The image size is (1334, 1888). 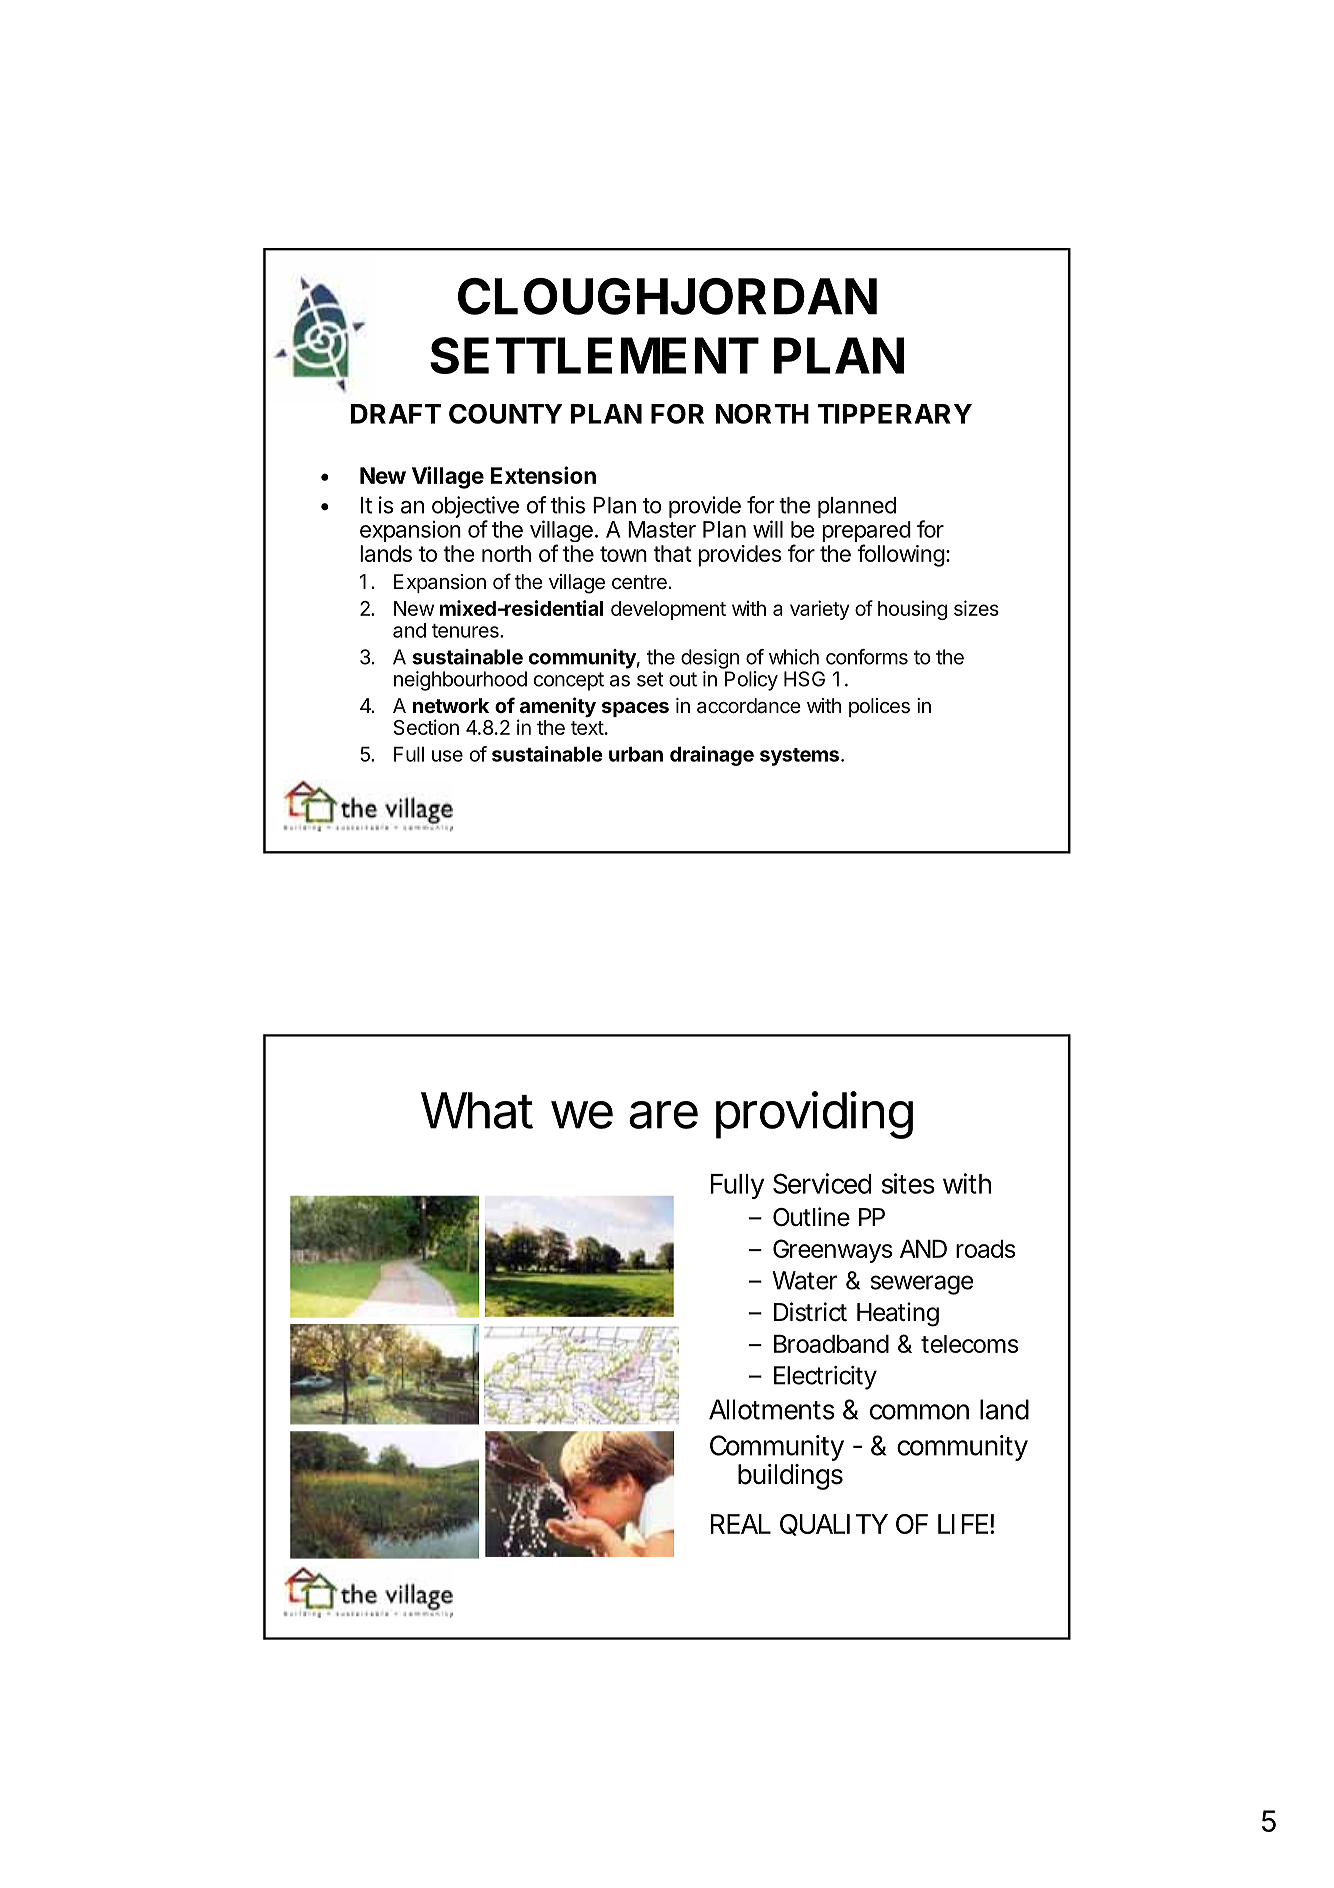 I want to click on providing, so click(x=814, y=1115).
